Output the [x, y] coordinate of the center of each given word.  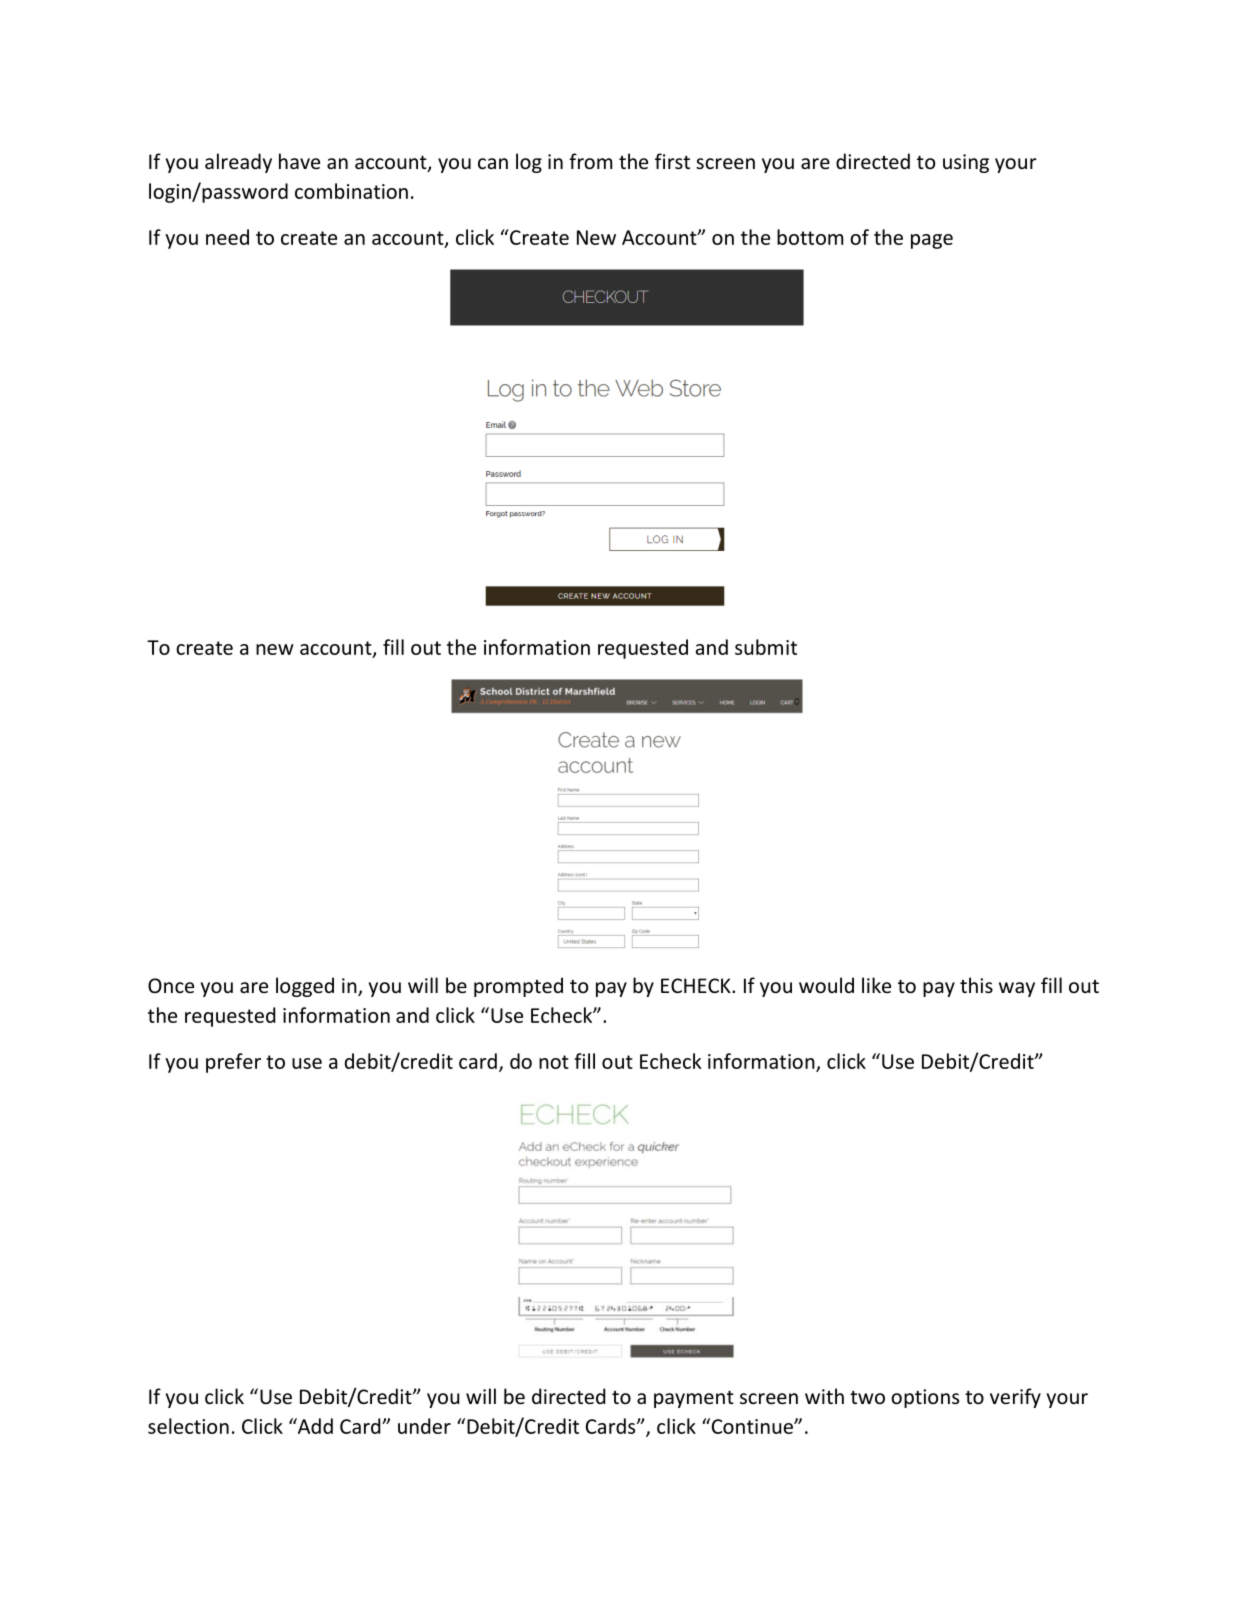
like [876, 985]
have [299, 161]
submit [766, 647]
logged [305, 987]
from [590, 161]
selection [188, 1426]
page [932, 241]
